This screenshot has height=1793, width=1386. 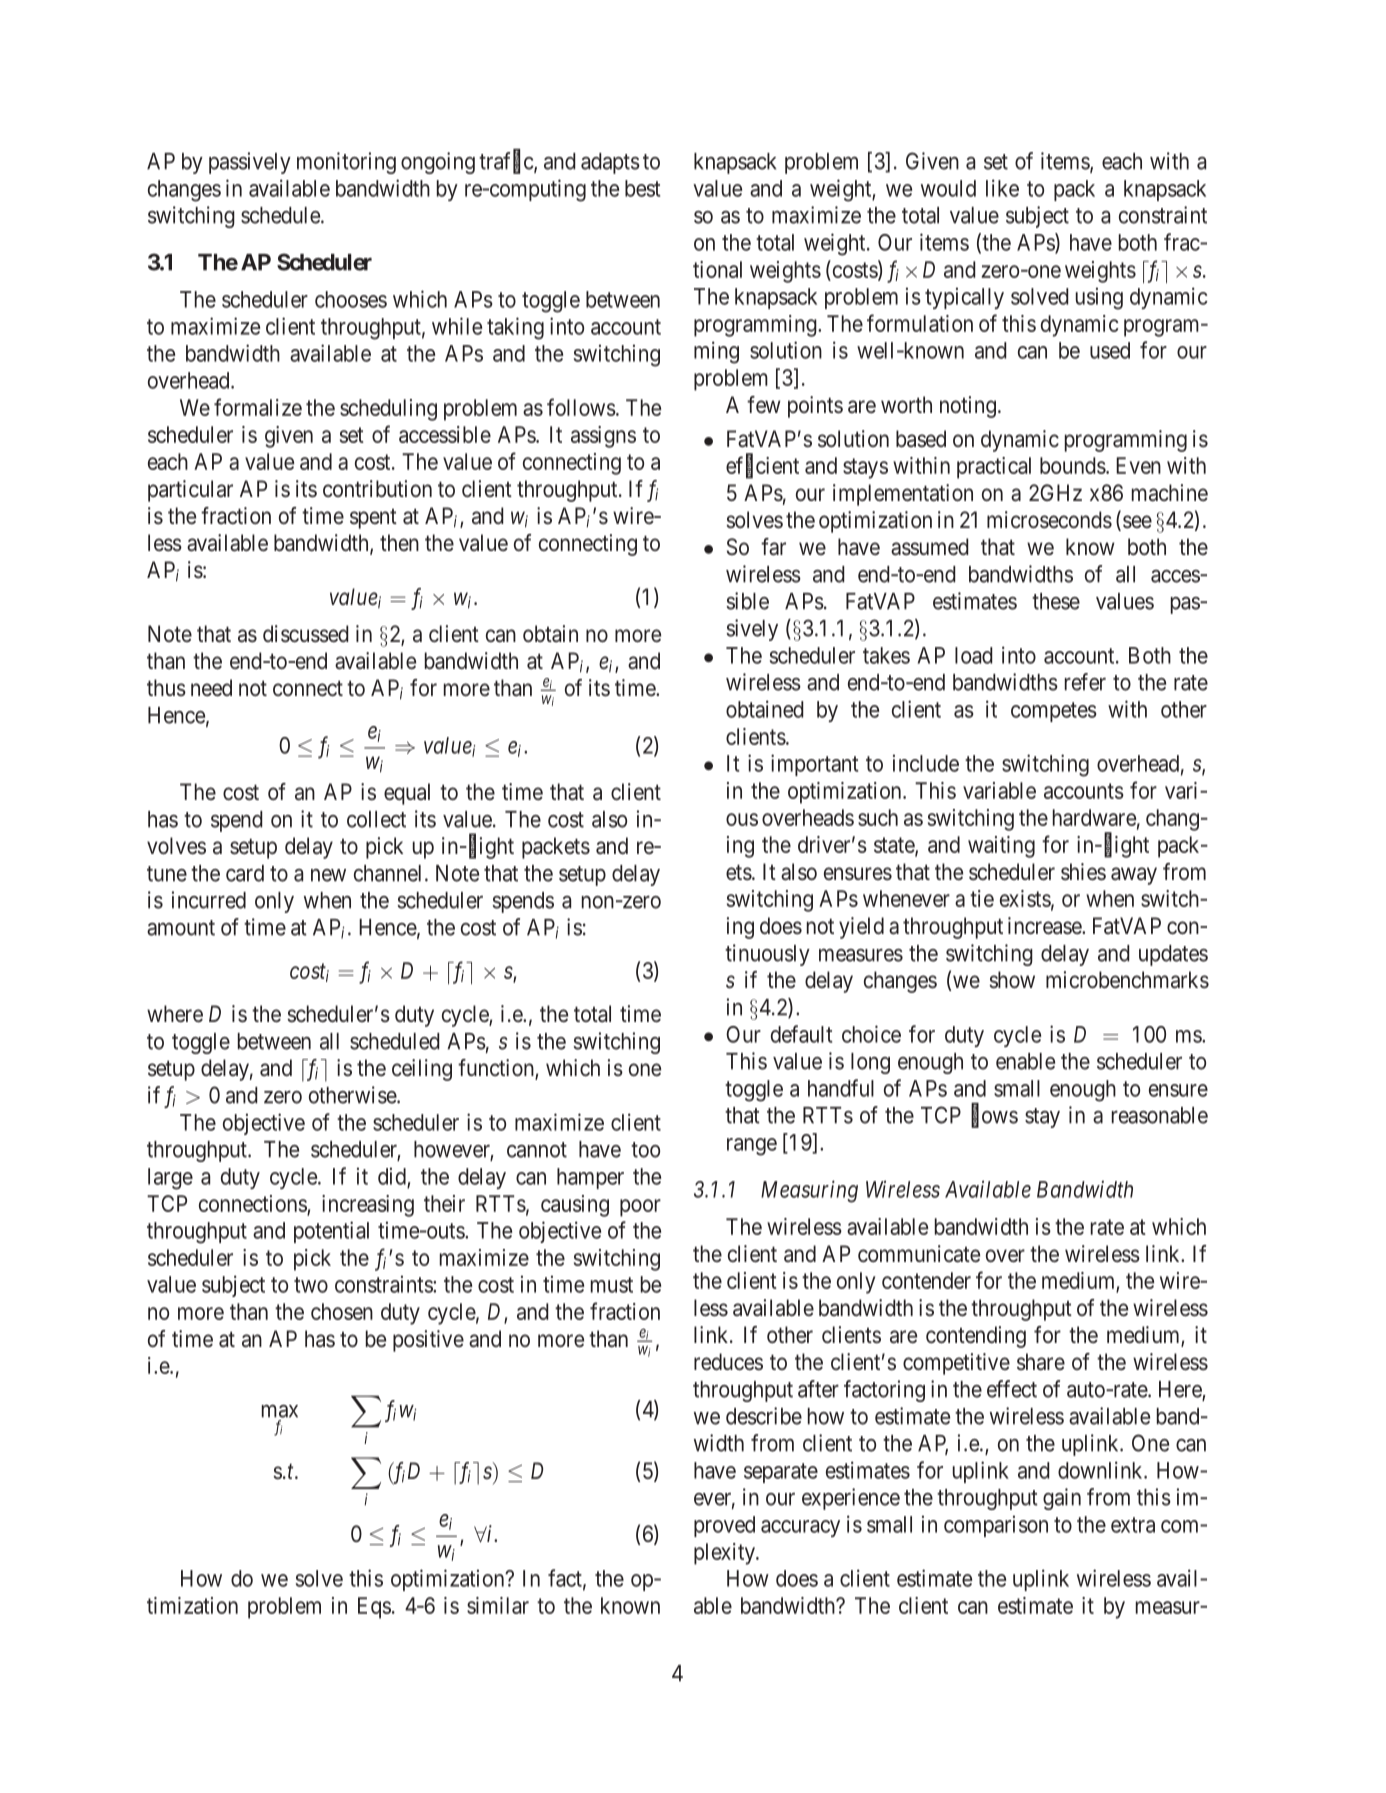 What do you see at coordinates (346, 163) in the screenshot?
I see `monitoring` at bounding box center [346, 163].
